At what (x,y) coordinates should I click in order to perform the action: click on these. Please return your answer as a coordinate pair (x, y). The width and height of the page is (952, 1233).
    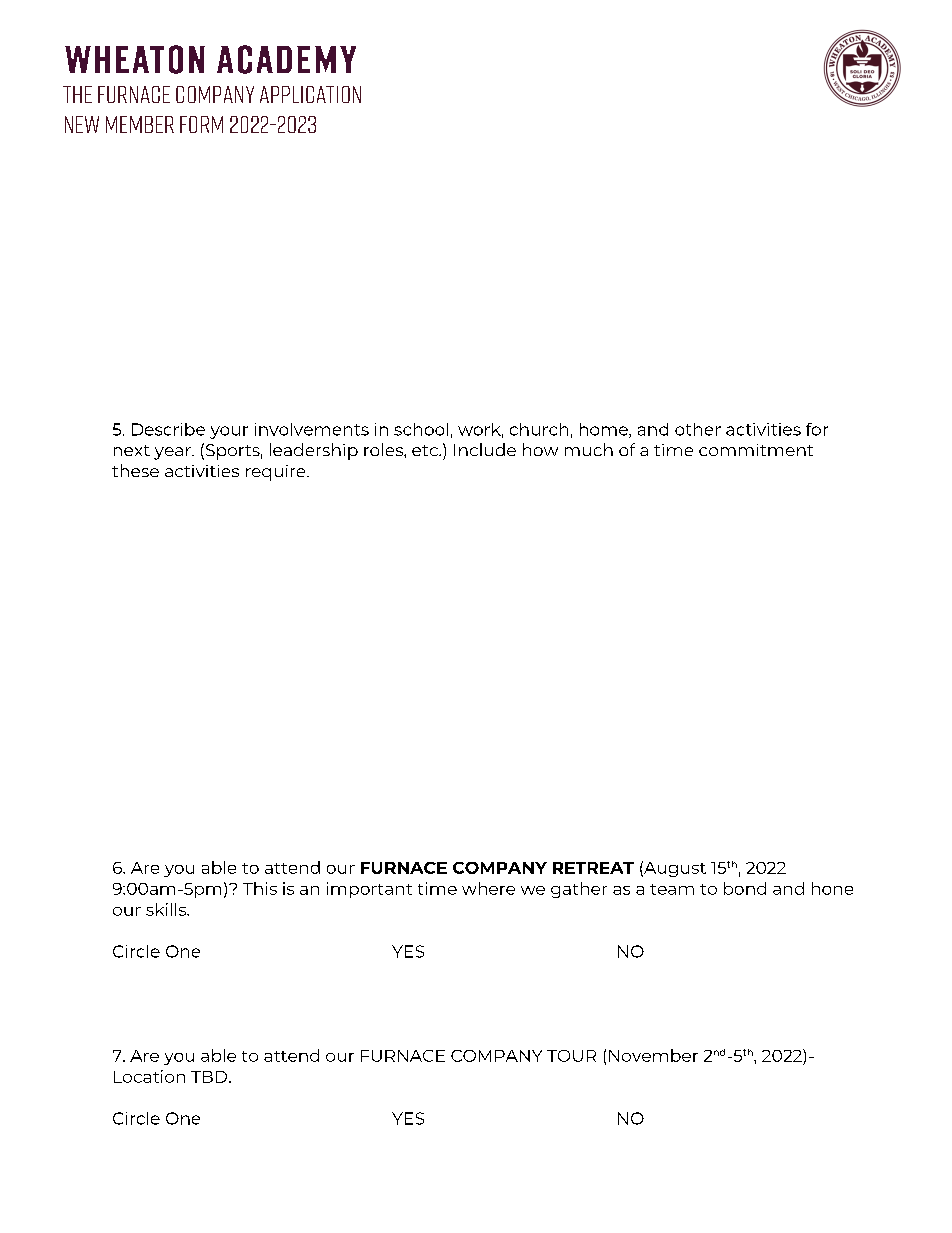
    Looking at the image, I should click on (135, 470).
